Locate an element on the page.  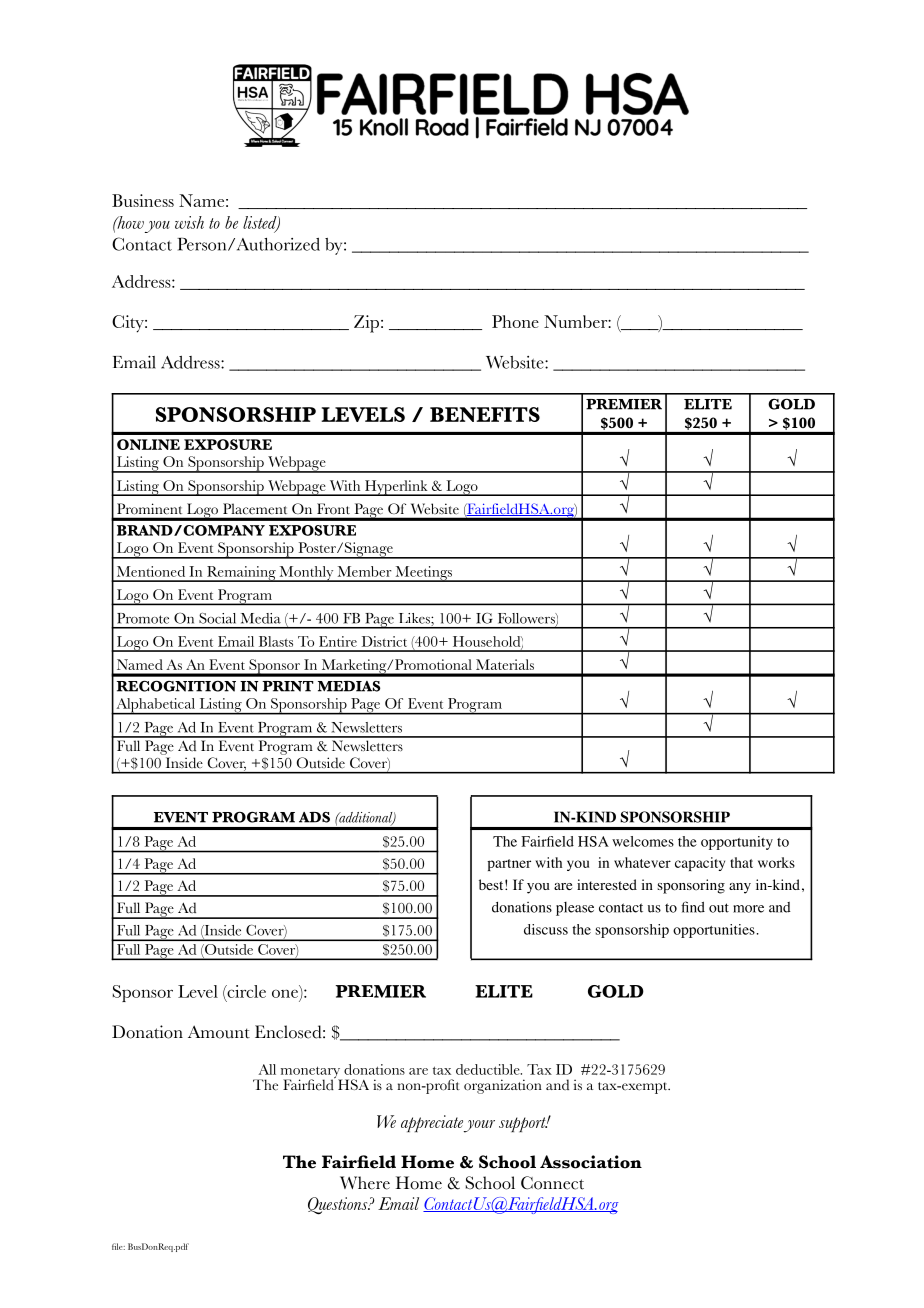
partner is located at coordinates (509, 865).
